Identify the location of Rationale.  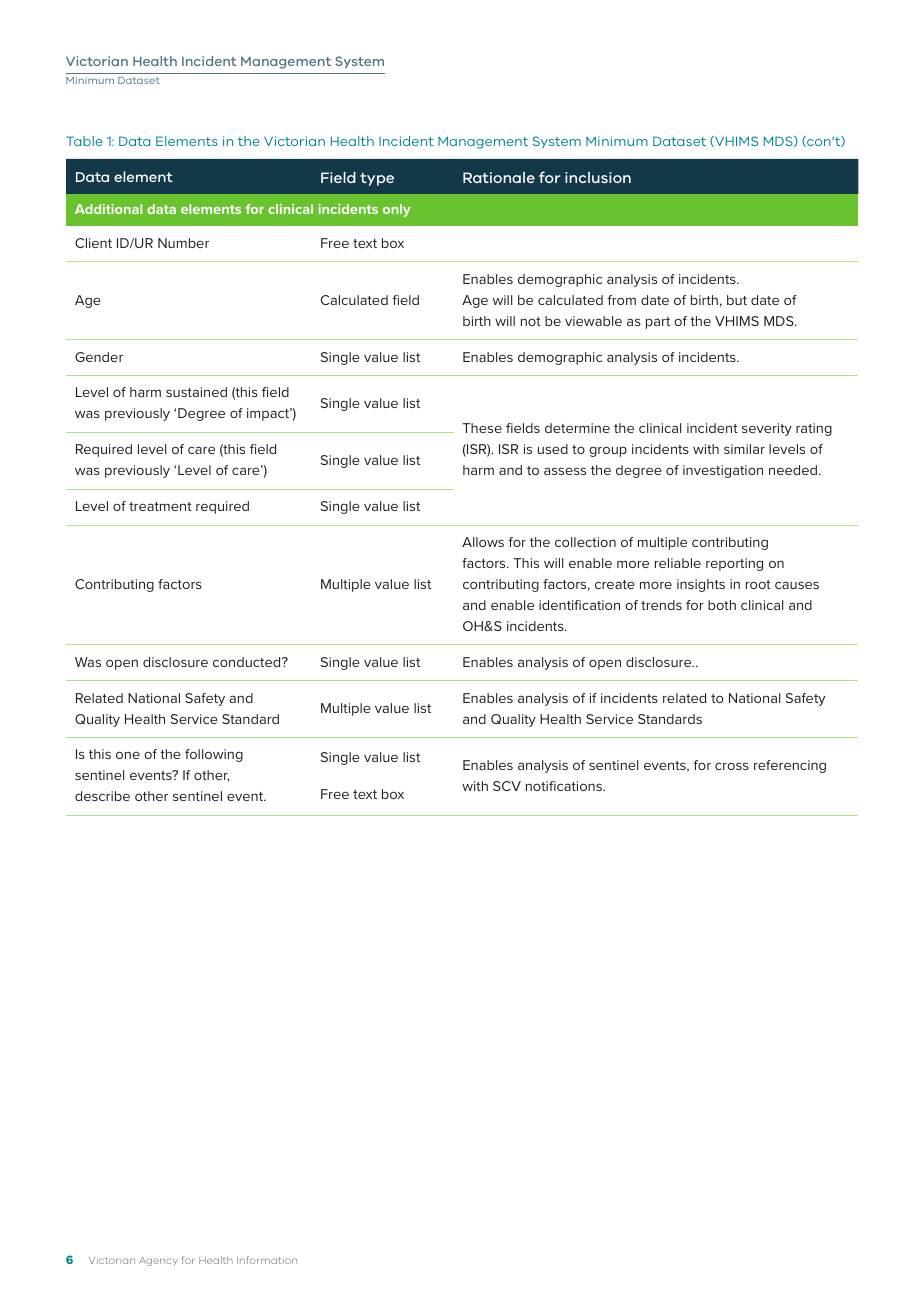
(499, 177).
